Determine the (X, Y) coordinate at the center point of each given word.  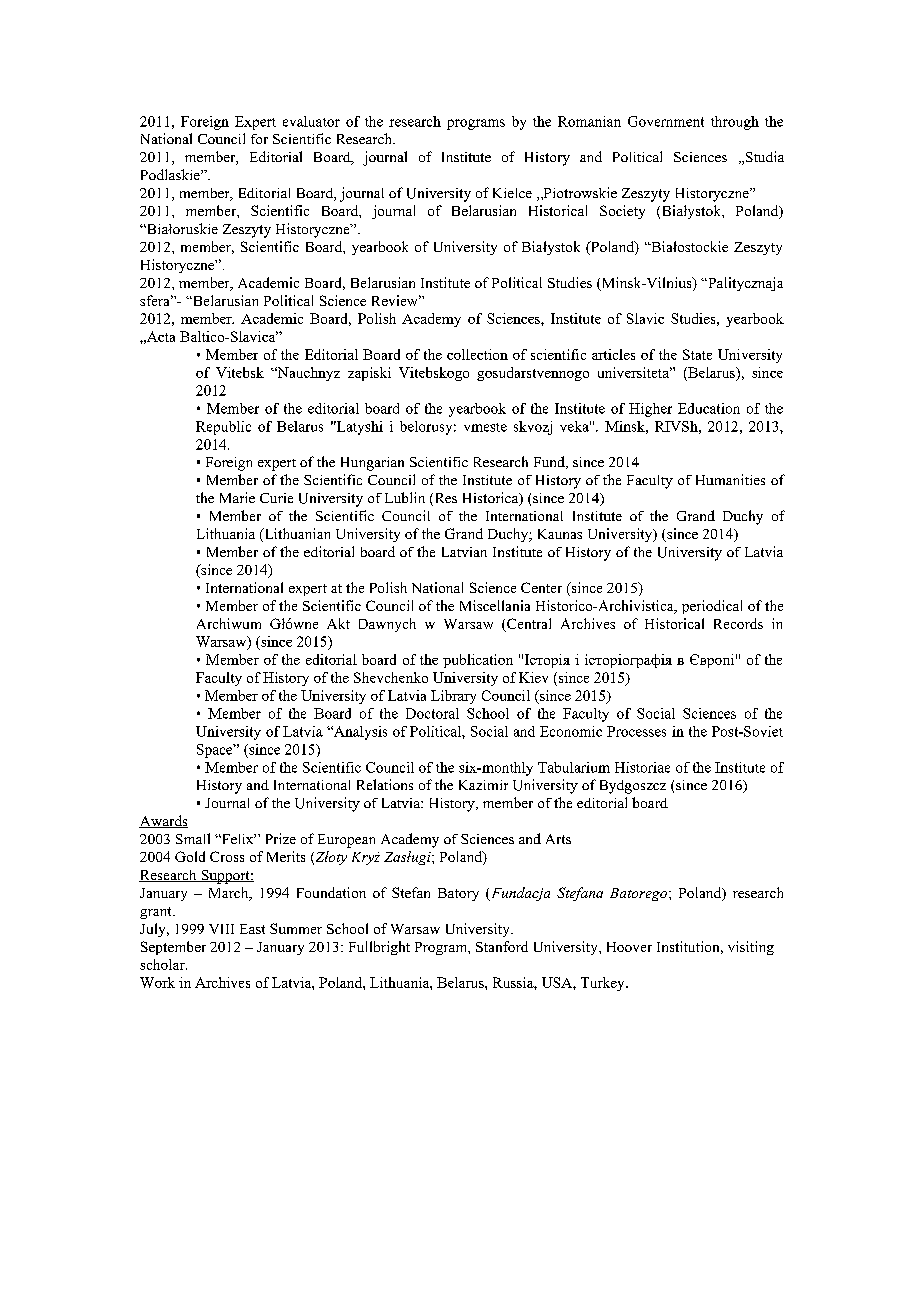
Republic (223, 428)
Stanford (502, 946)
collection (477, 354)
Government (666, 121)
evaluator (311, 121)
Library (453, 697)
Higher (650, 410)
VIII (221, 929)
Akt (338, 623)
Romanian (589, 121)
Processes (636, 731)
